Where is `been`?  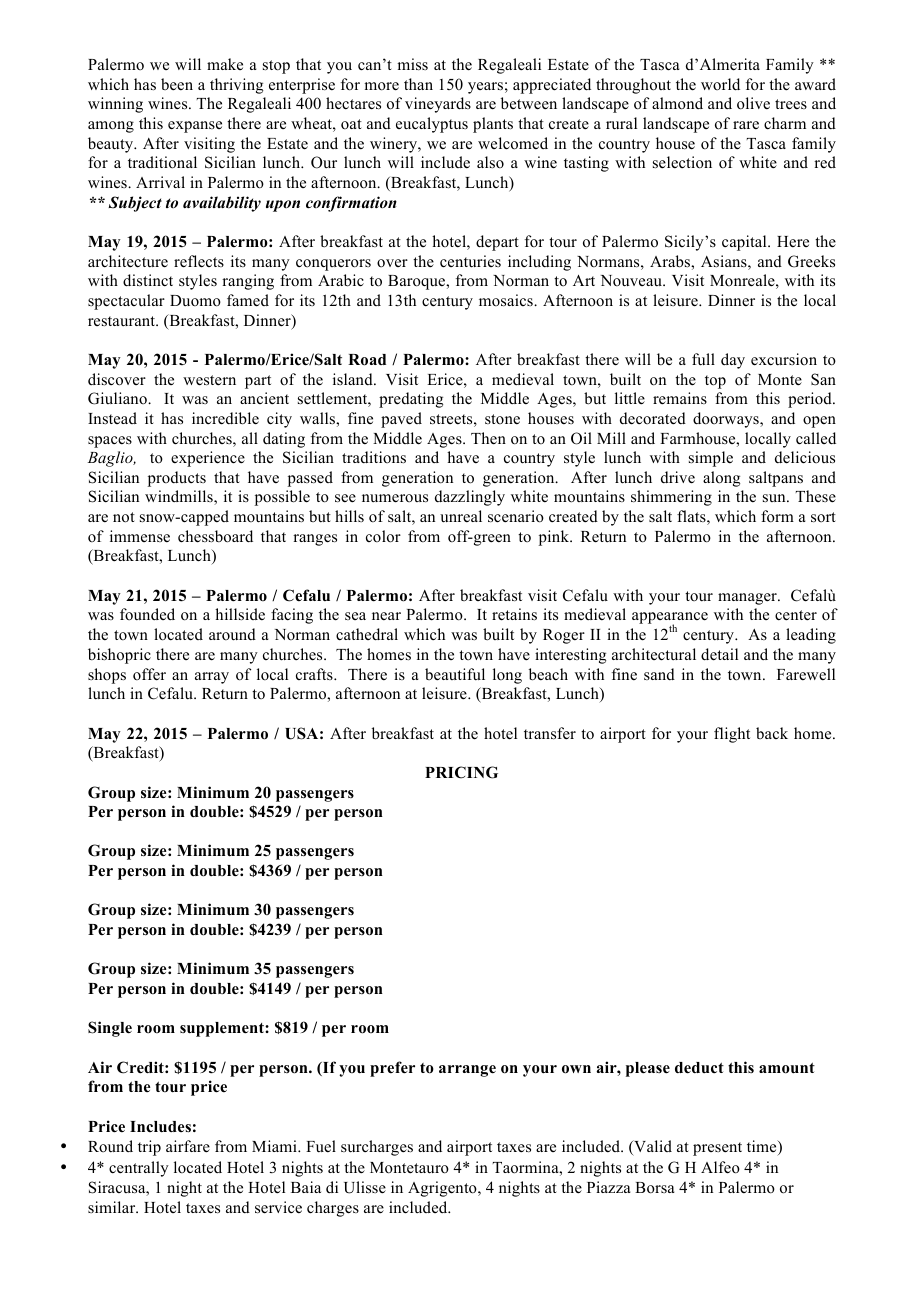 been is located at coordinates (177, 84).
